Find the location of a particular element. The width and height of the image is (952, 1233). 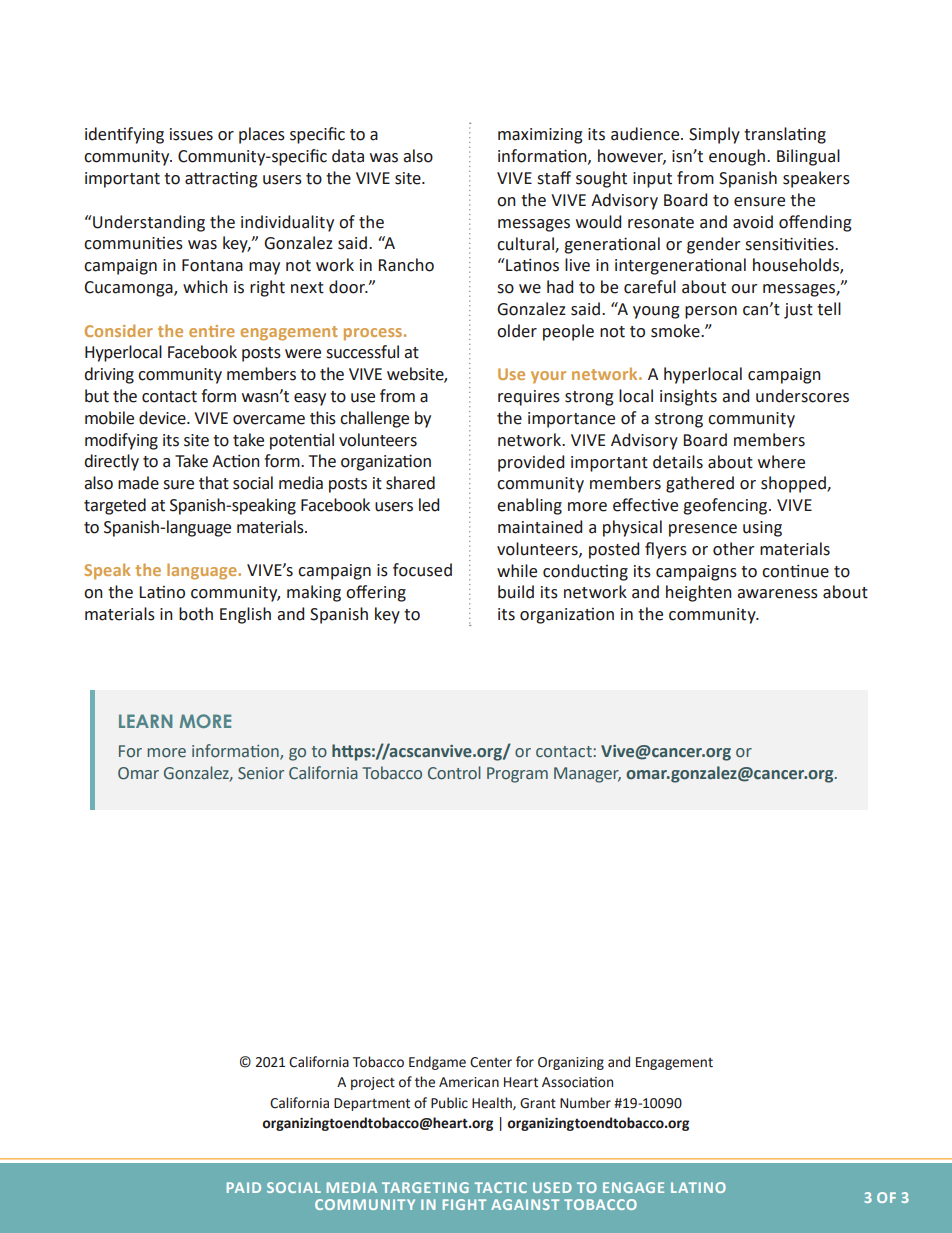

that is located at coordinates (214, 483).
